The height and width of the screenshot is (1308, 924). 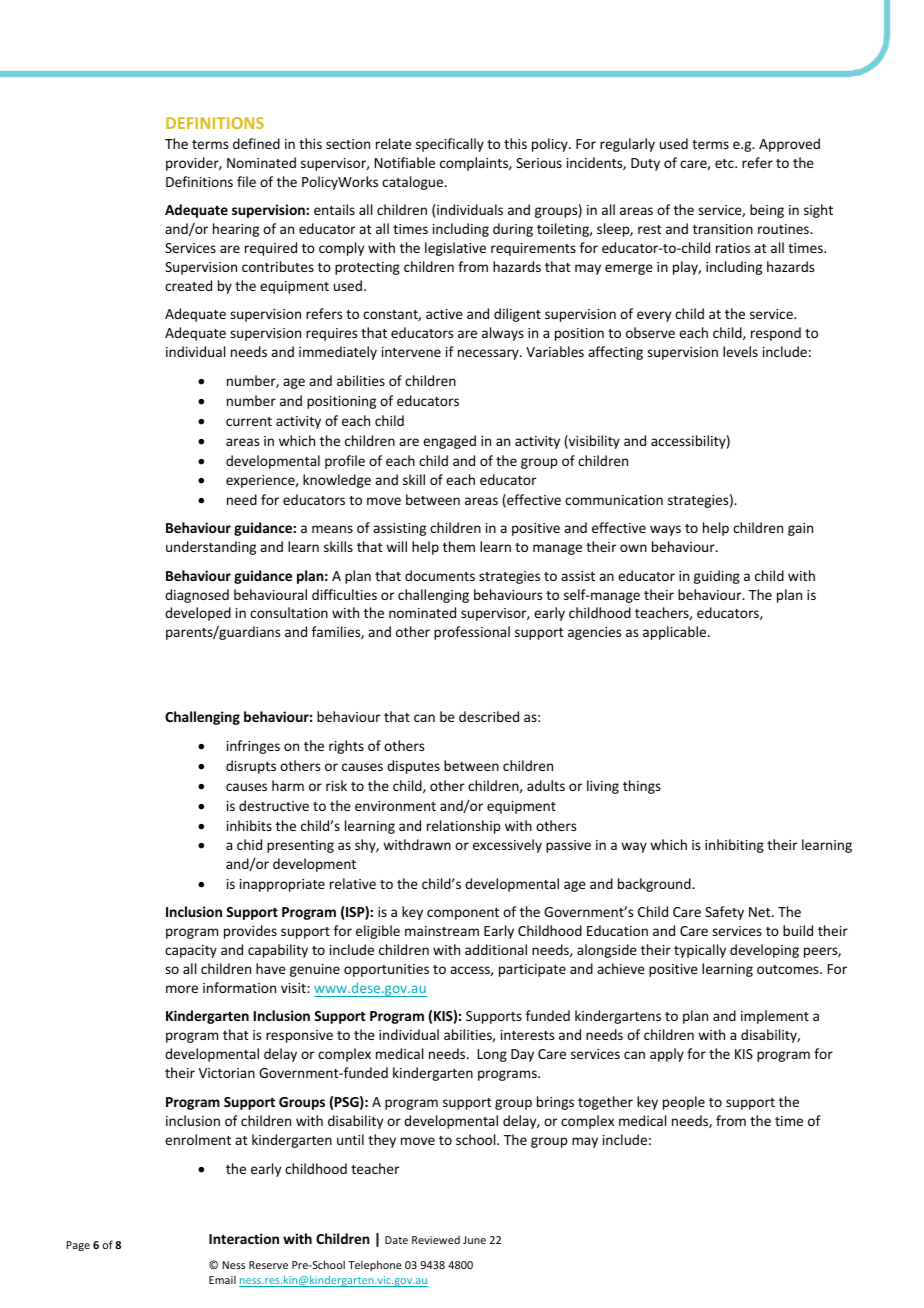 I want to click on hearing, so click(x=236, y=230).
